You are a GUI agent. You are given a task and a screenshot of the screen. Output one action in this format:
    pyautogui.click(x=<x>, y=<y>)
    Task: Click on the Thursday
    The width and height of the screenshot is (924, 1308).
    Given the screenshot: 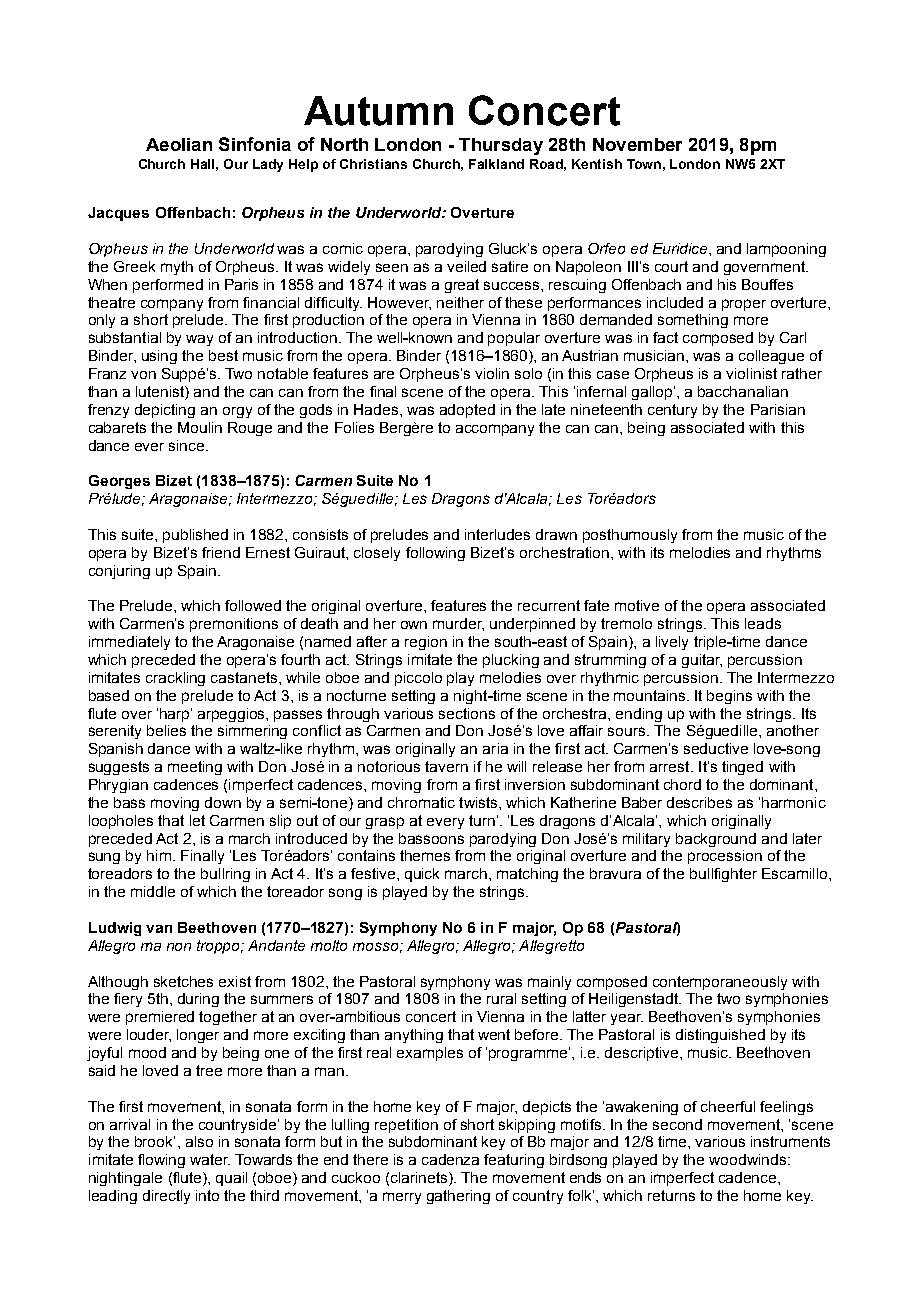 What is the action you would take?
    pyautogui.click(x=501, y=146)
